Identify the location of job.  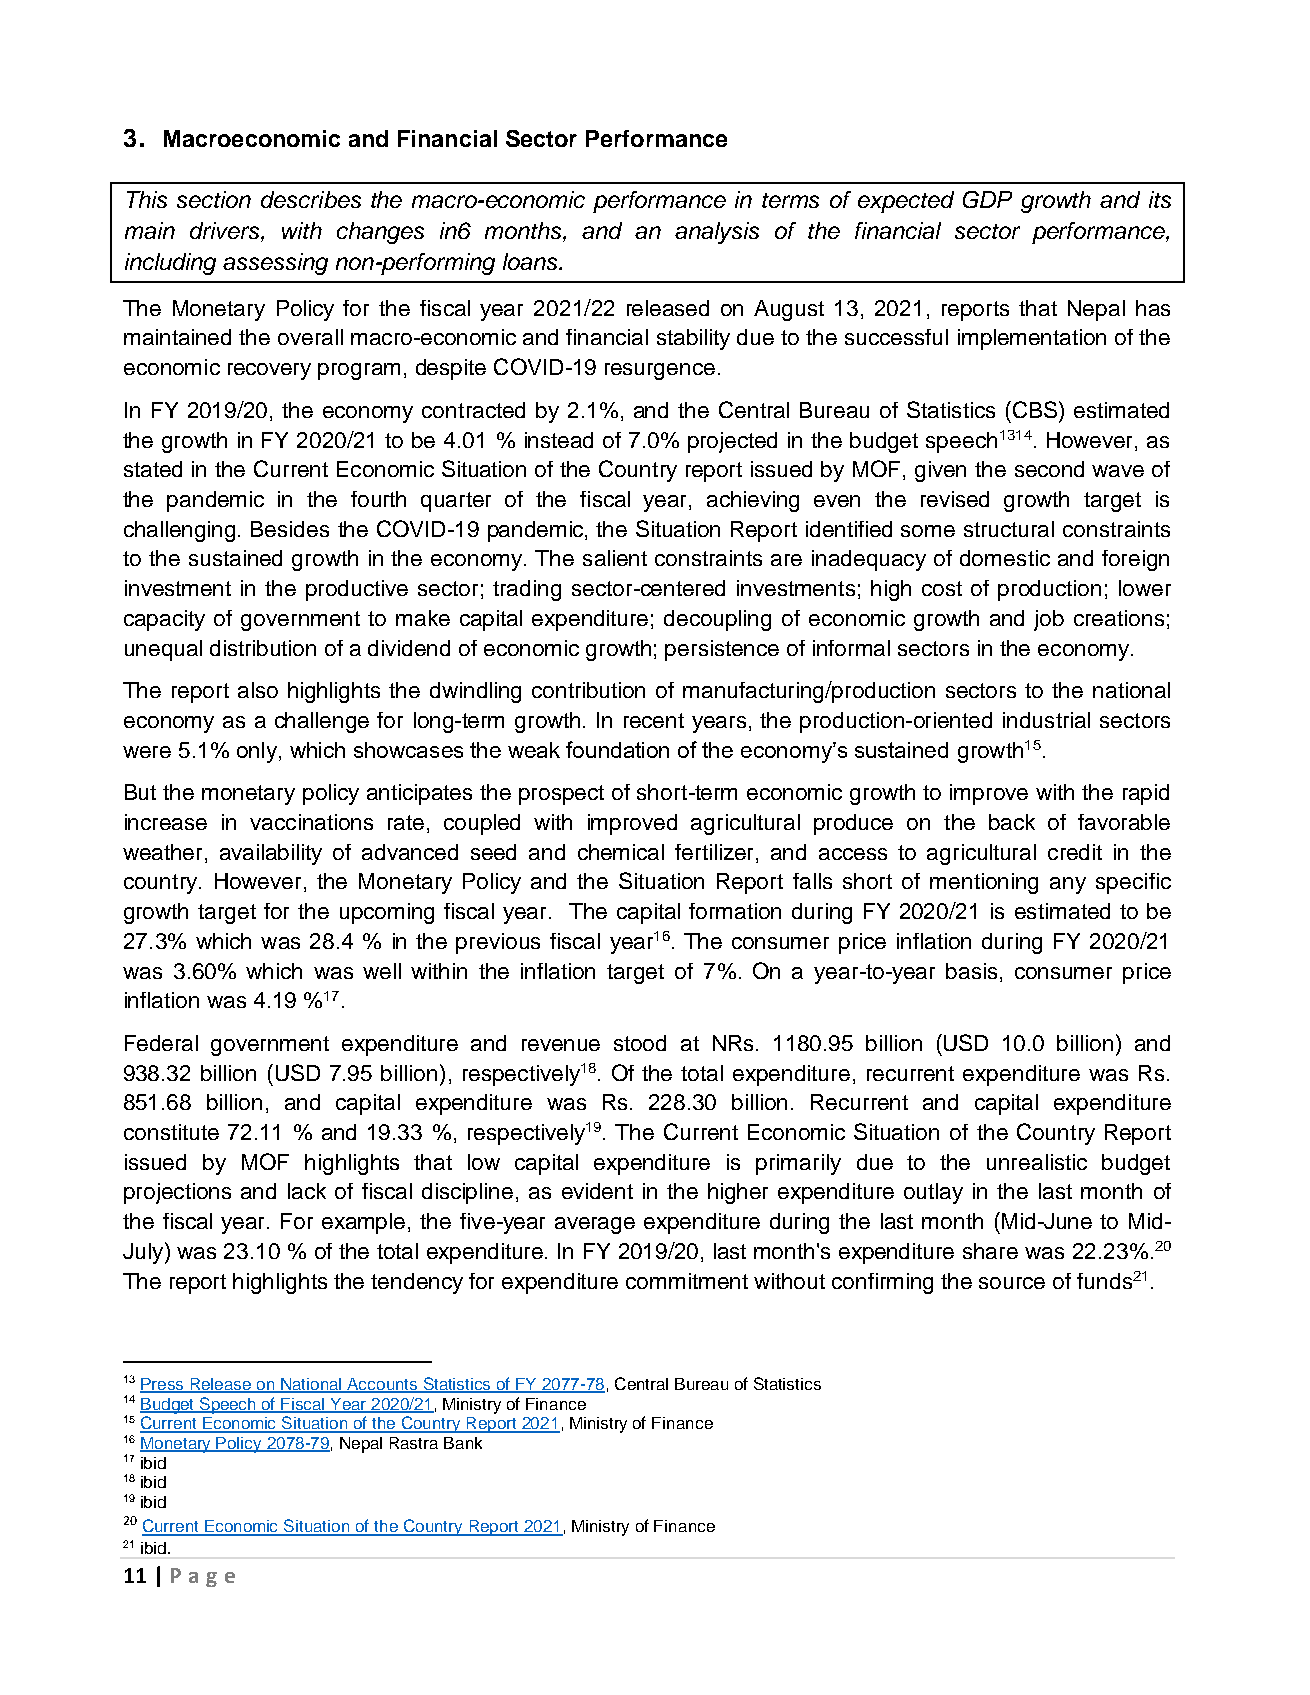
(1049, 620).
